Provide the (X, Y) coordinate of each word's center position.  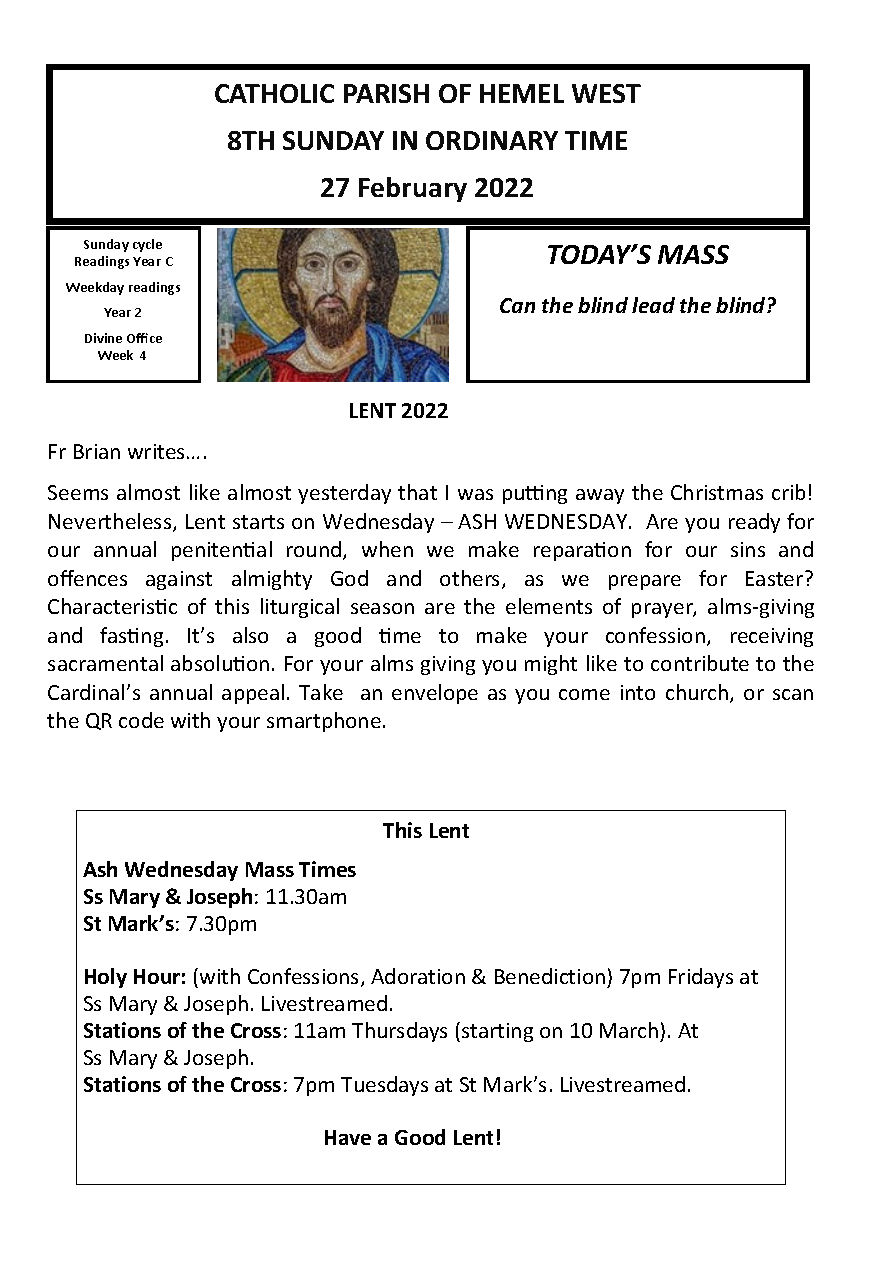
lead (653, 305)
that (417, 492)
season (382, 608)
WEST (606, 93)
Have (348, 1137)
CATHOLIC (274, 93)
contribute (700, 663)
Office (144, 338)
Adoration (418, 976)
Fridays (701, 978)
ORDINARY (492, 140)
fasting (131, 637)
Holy (106, 978)
